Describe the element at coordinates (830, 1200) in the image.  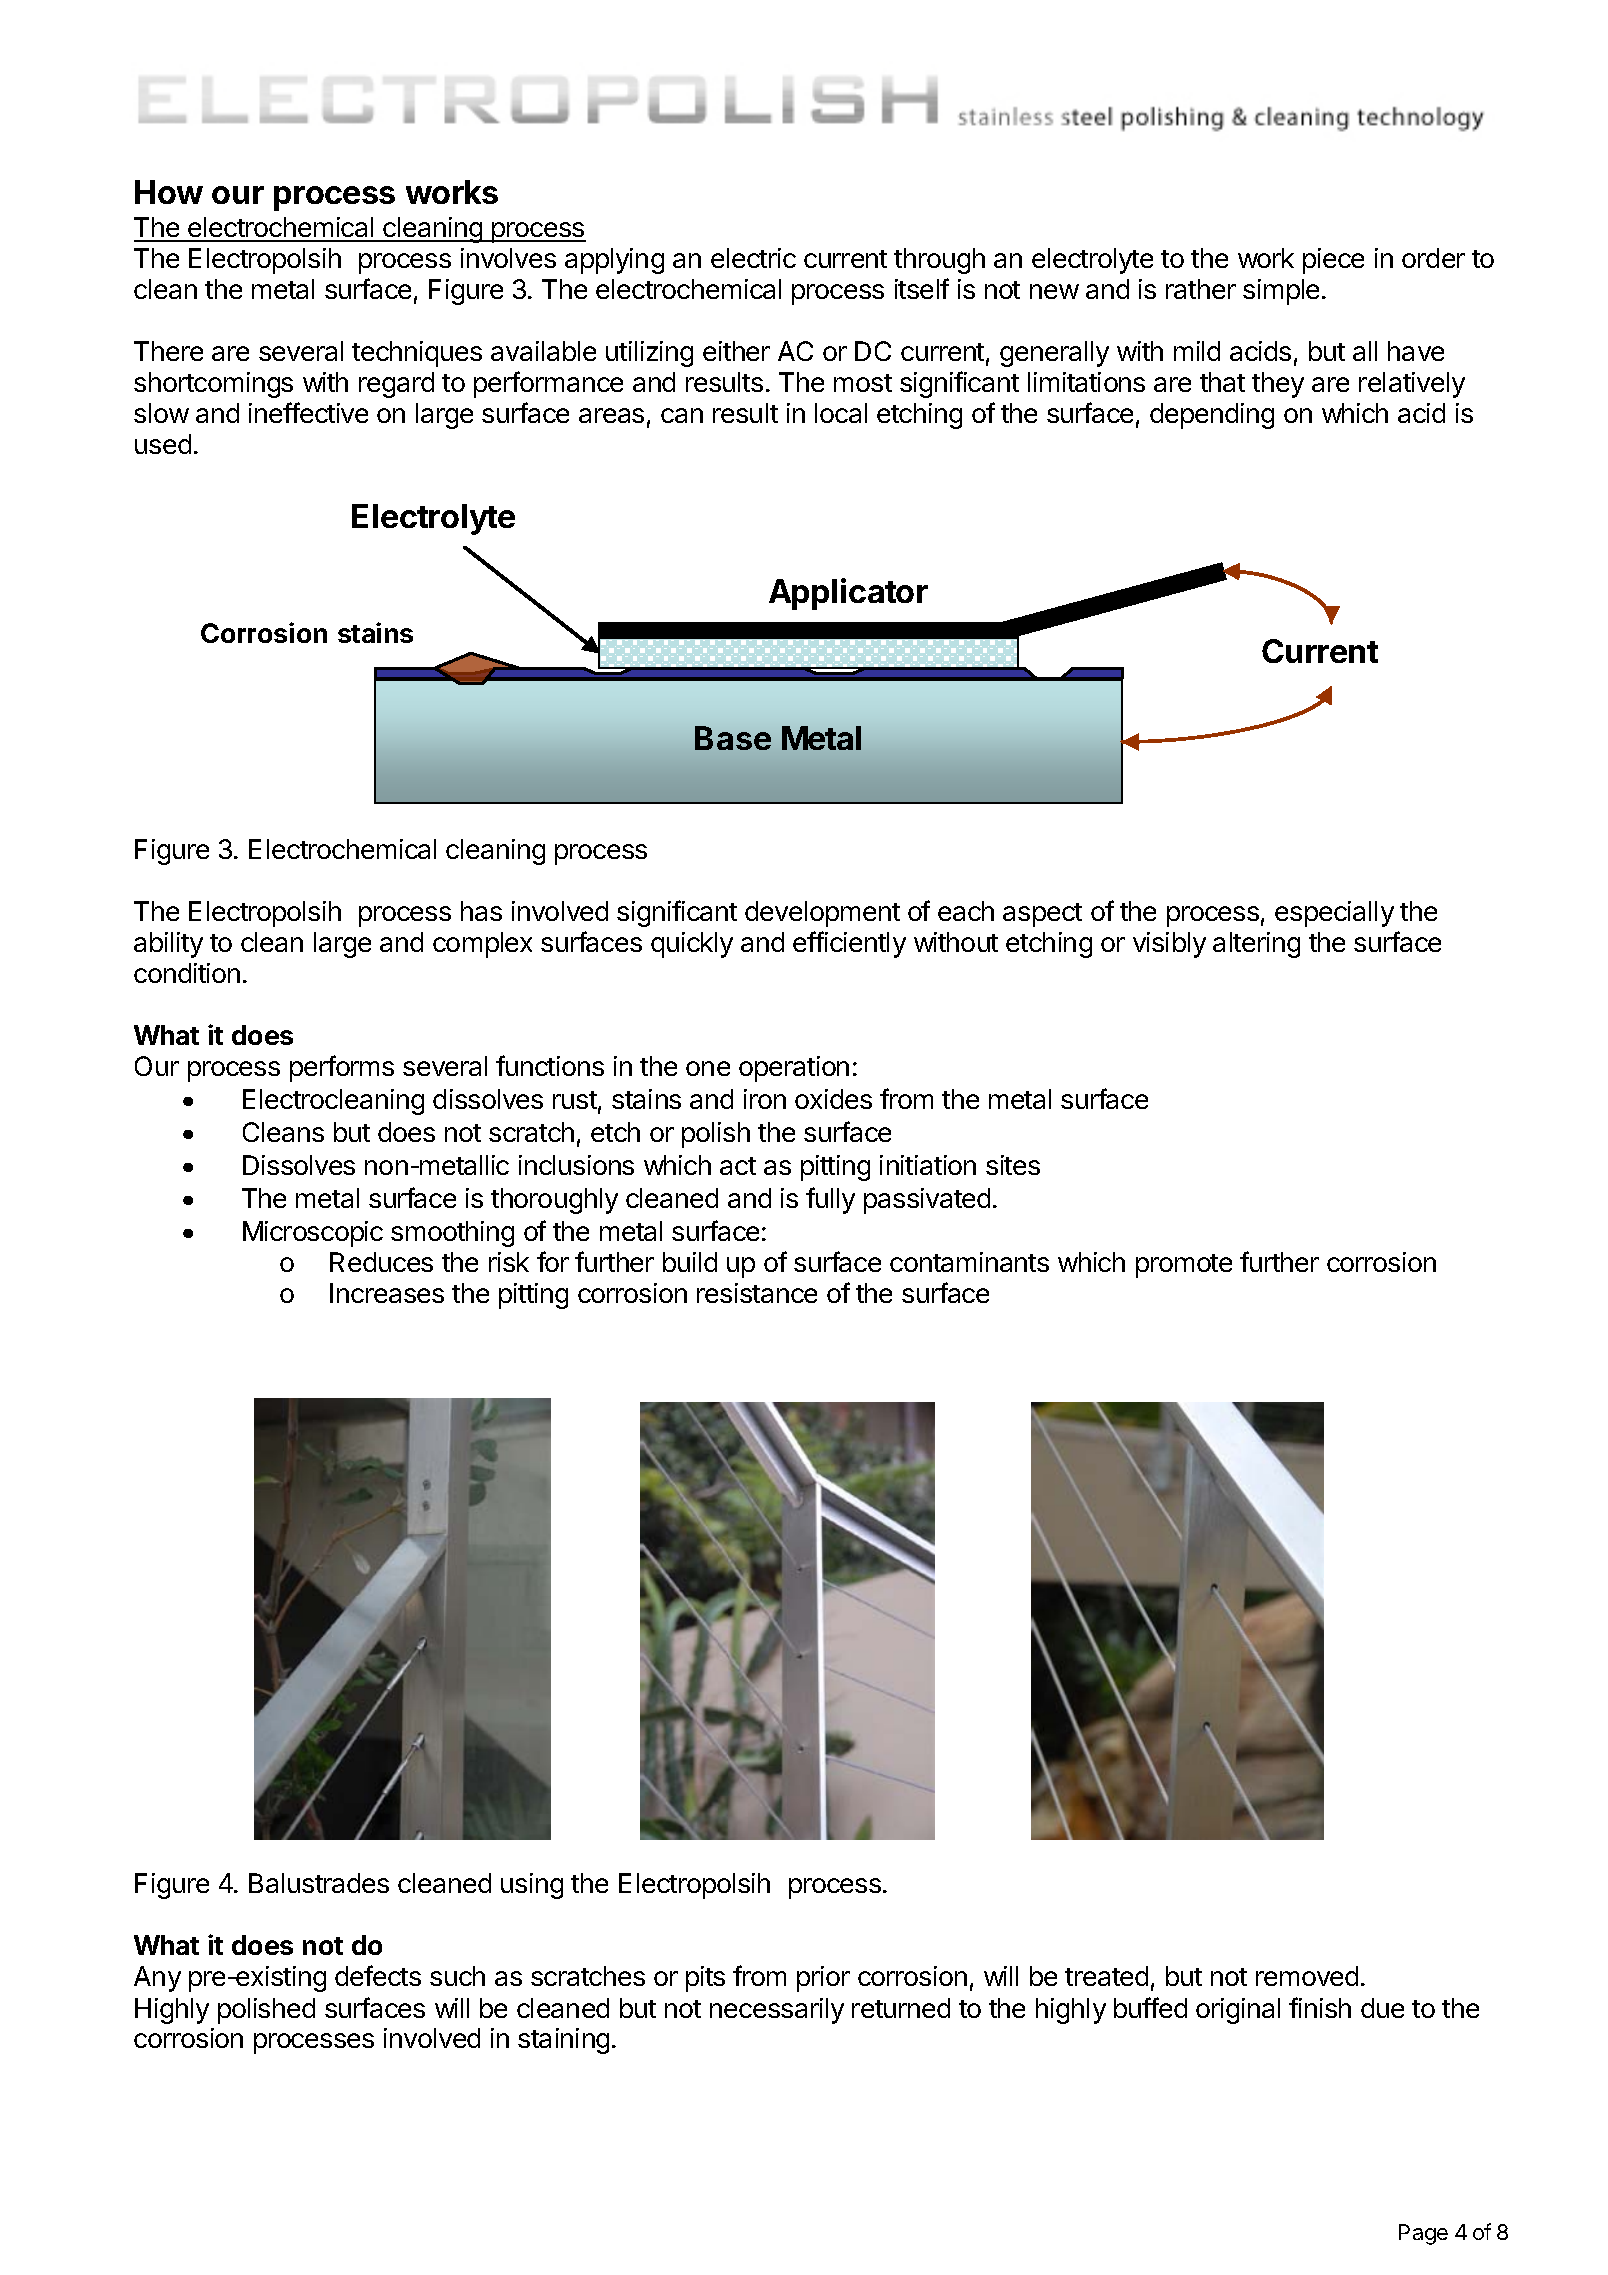
I see `fully` at that location.
